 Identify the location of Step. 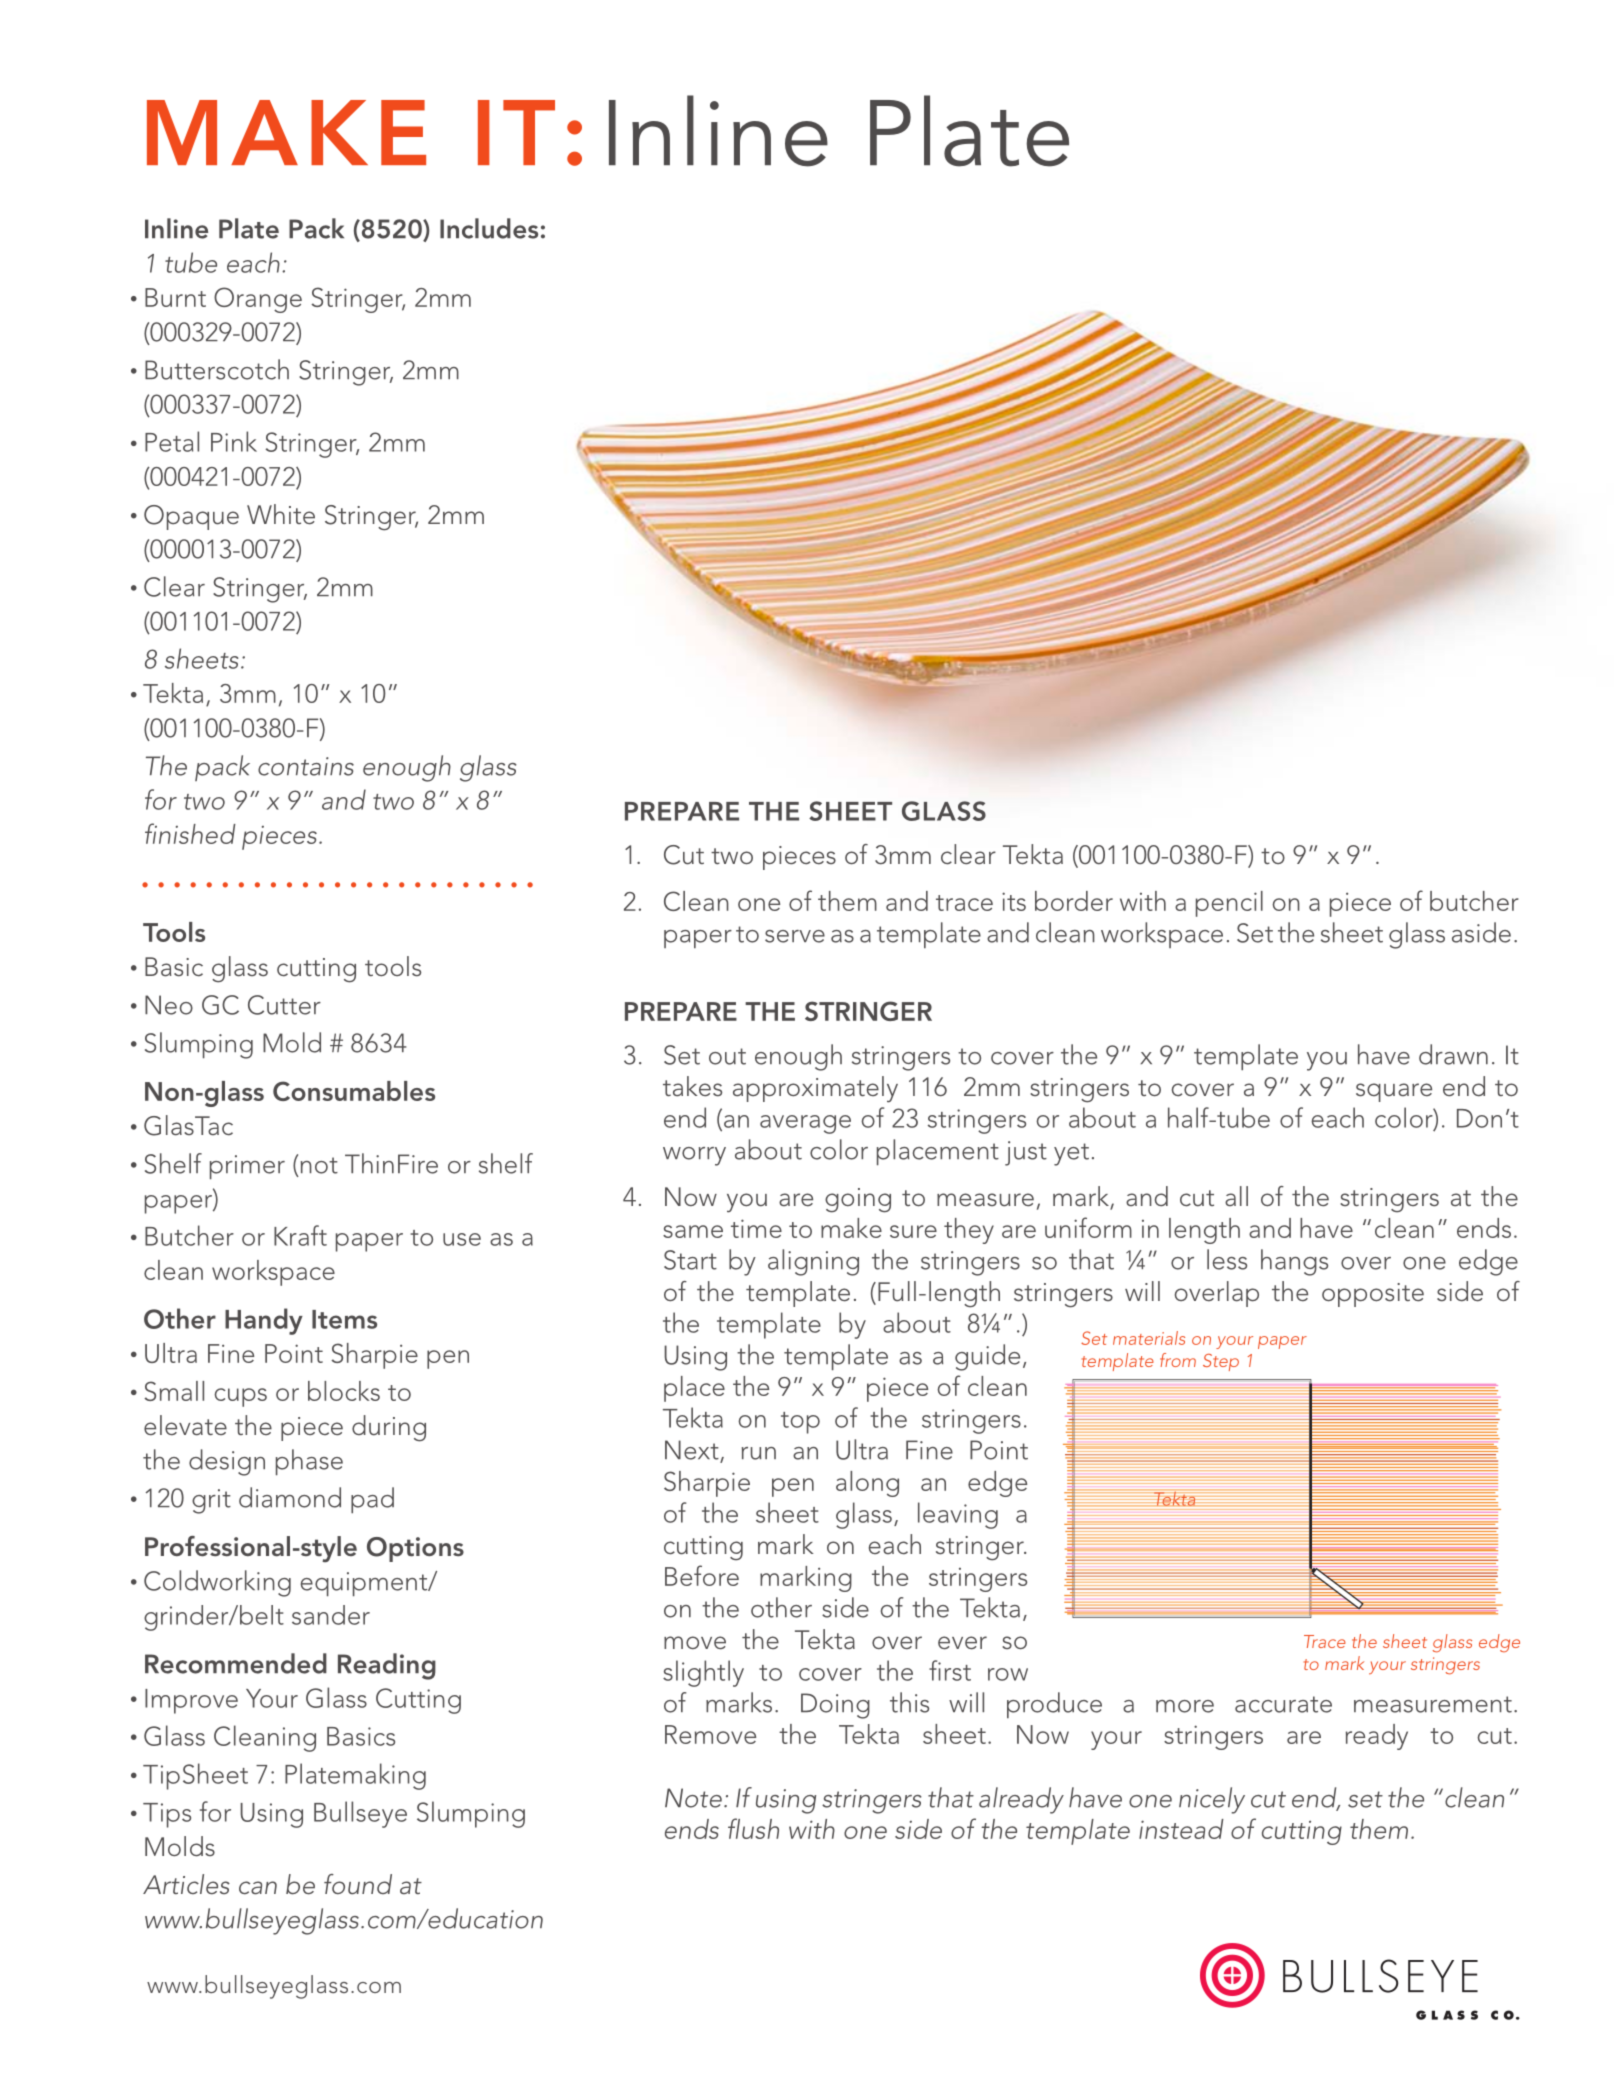
(1221, 1362).
